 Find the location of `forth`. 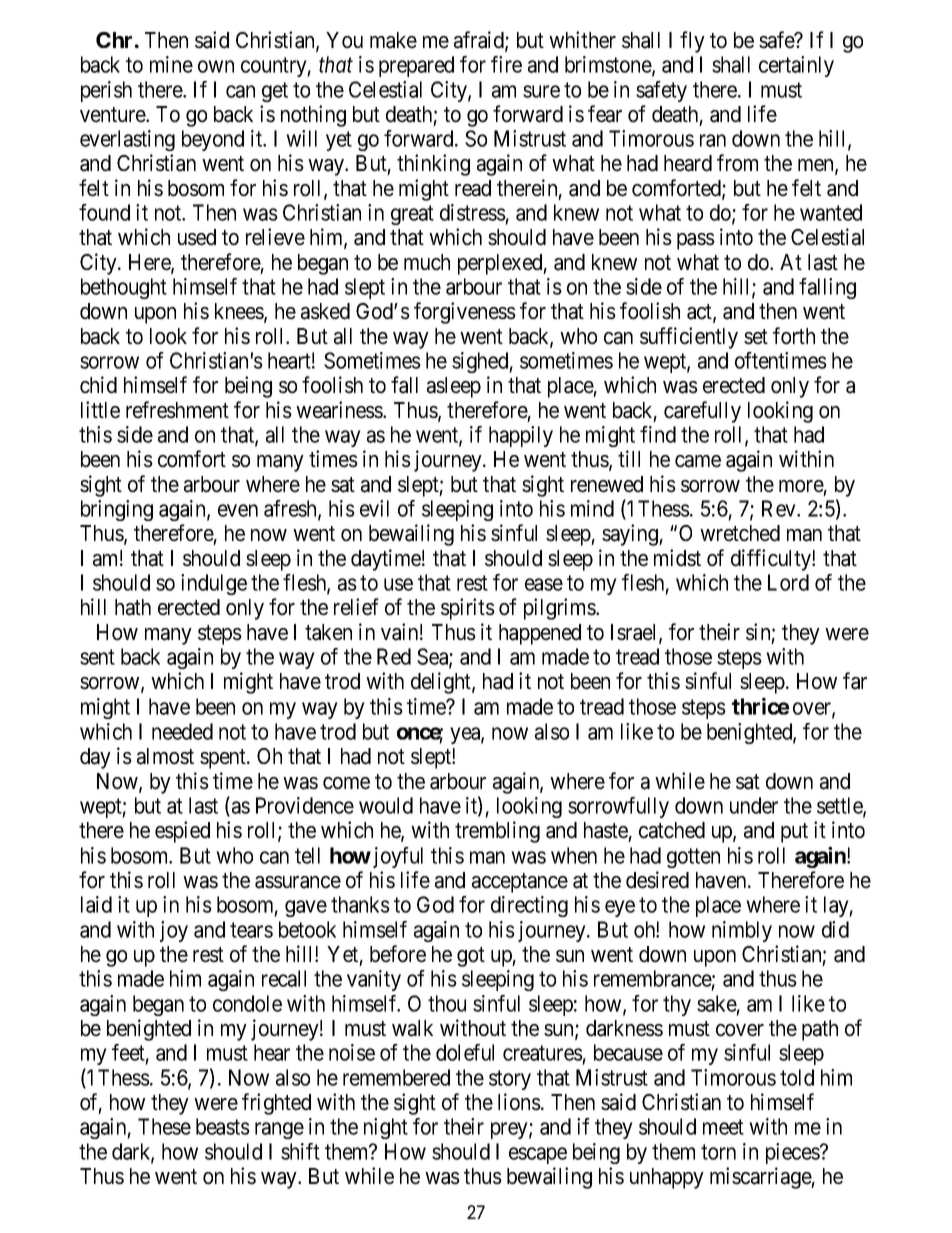

forth is located at coordinates (794, 336).
